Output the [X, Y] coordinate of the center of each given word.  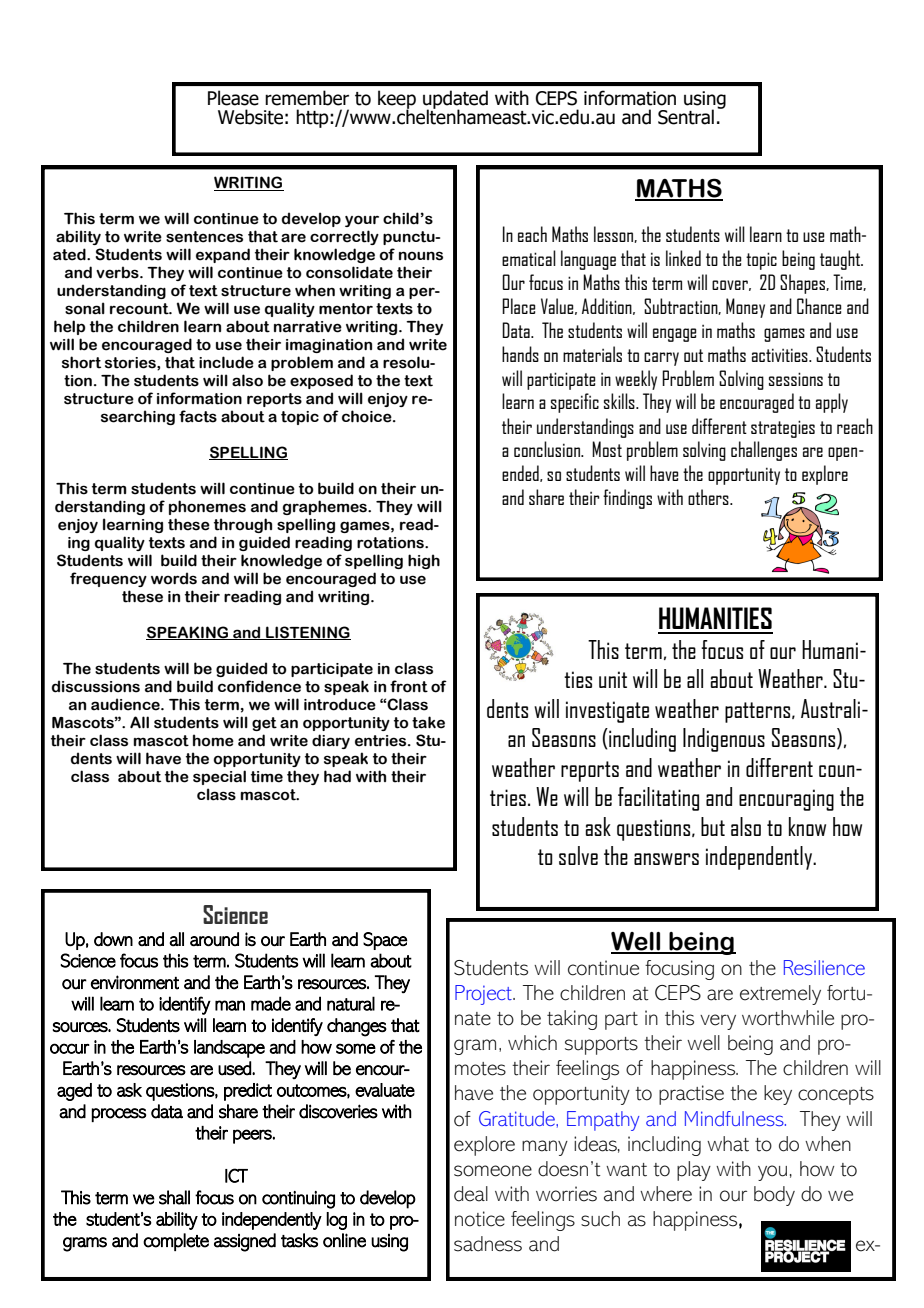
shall [174, 1197]
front [409, 686]
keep [397, 100]
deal [471, 1194]
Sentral [686, 117]
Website [250, 117]
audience [126, 704]
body [774, 1196]
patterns [759, 712]
